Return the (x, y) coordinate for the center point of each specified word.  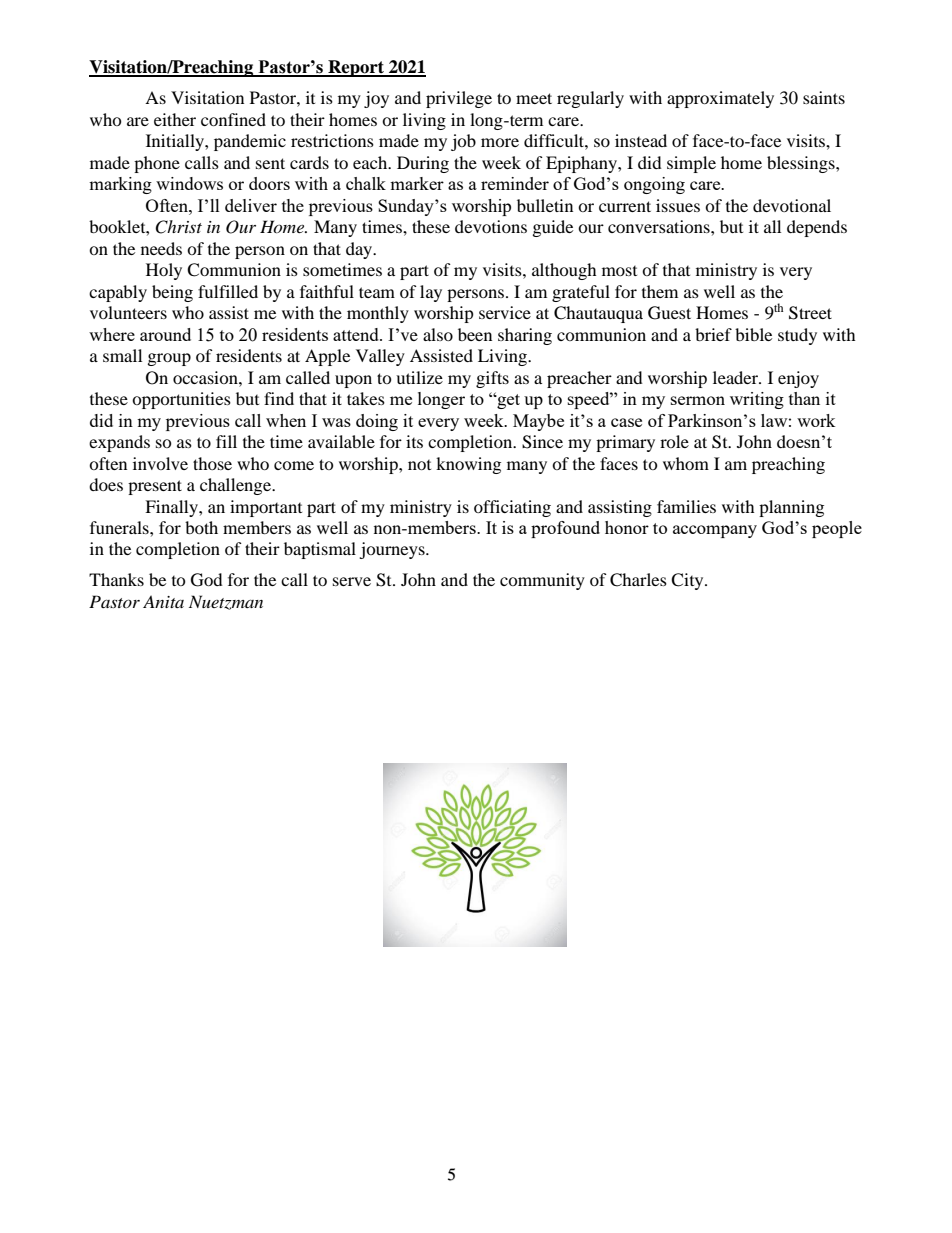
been (475, 334)
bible (753, 334)
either (175, 119)
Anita (163, 601)
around (165, 334)
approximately (720, 99)
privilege (459, 99)
